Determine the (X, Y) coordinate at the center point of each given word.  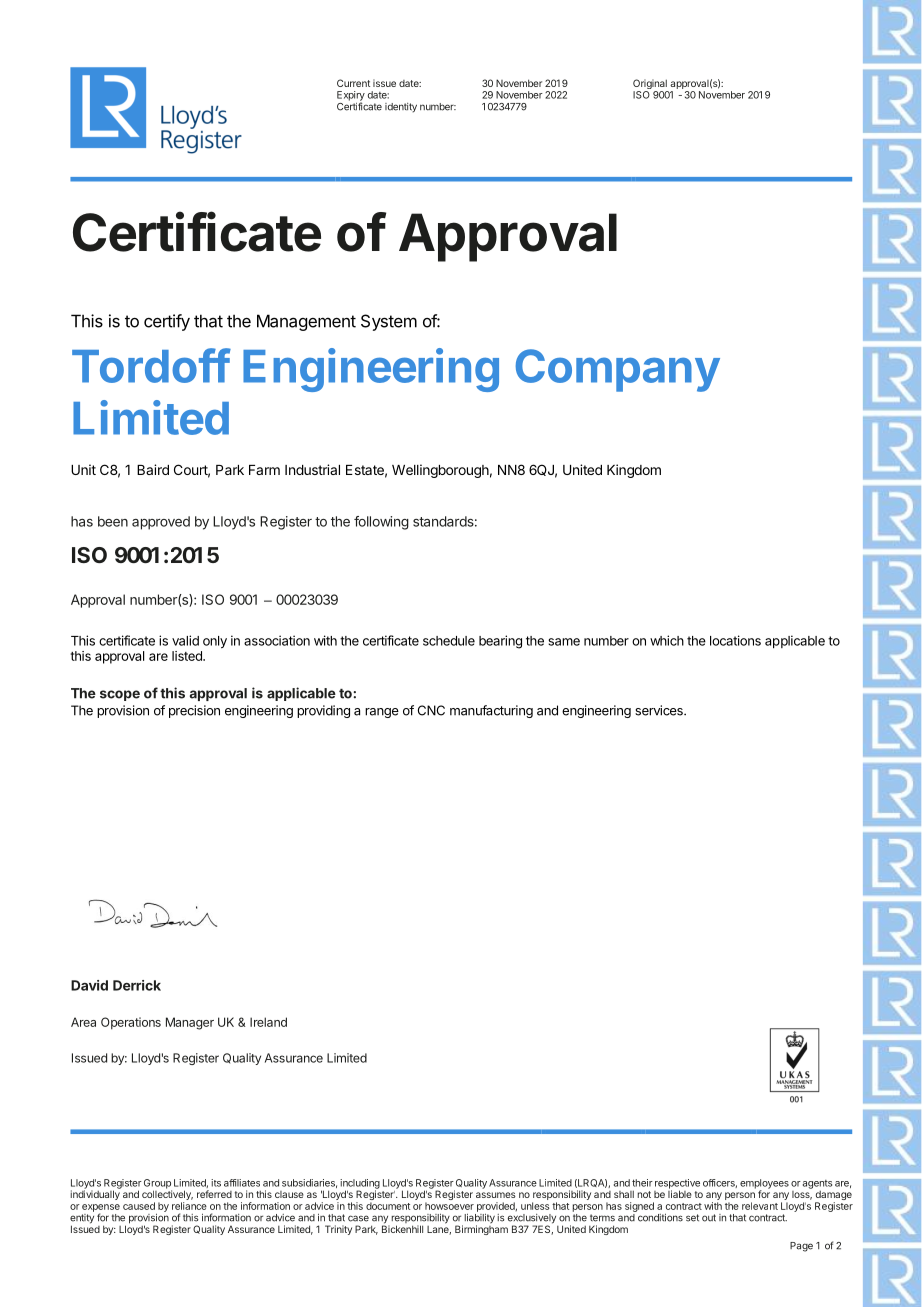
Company (618, 370)
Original (651, 85)
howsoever (449, 1206)
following (381, 523)
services (660, 710)
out (709, 1218)
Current (353, 83)
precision (194, 711)
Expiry (351, 97)
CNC (431, 710)
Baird (153, 469)
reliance (189, 1206)
